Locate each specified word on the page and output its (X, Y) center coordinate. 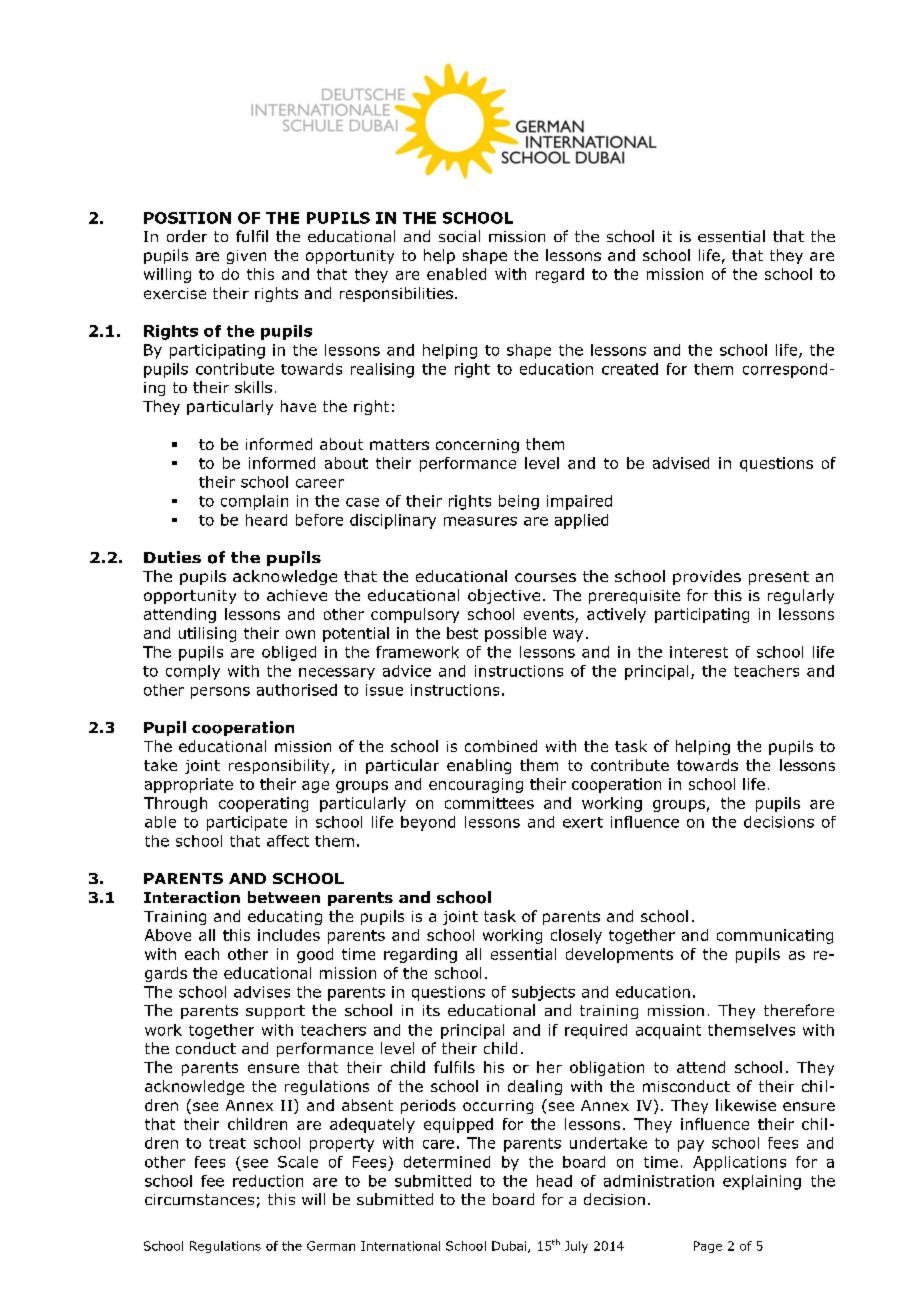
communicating (775, 936)
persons (220, 693)
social (459, 236)
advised (681, 463)
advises (262, 992)
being (519, 502)
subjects (543, 993)
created (630, 369)
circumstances (199, 1199)
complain (254, 502)
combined (501, 746)
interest (699, 652)
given (246, 257)
